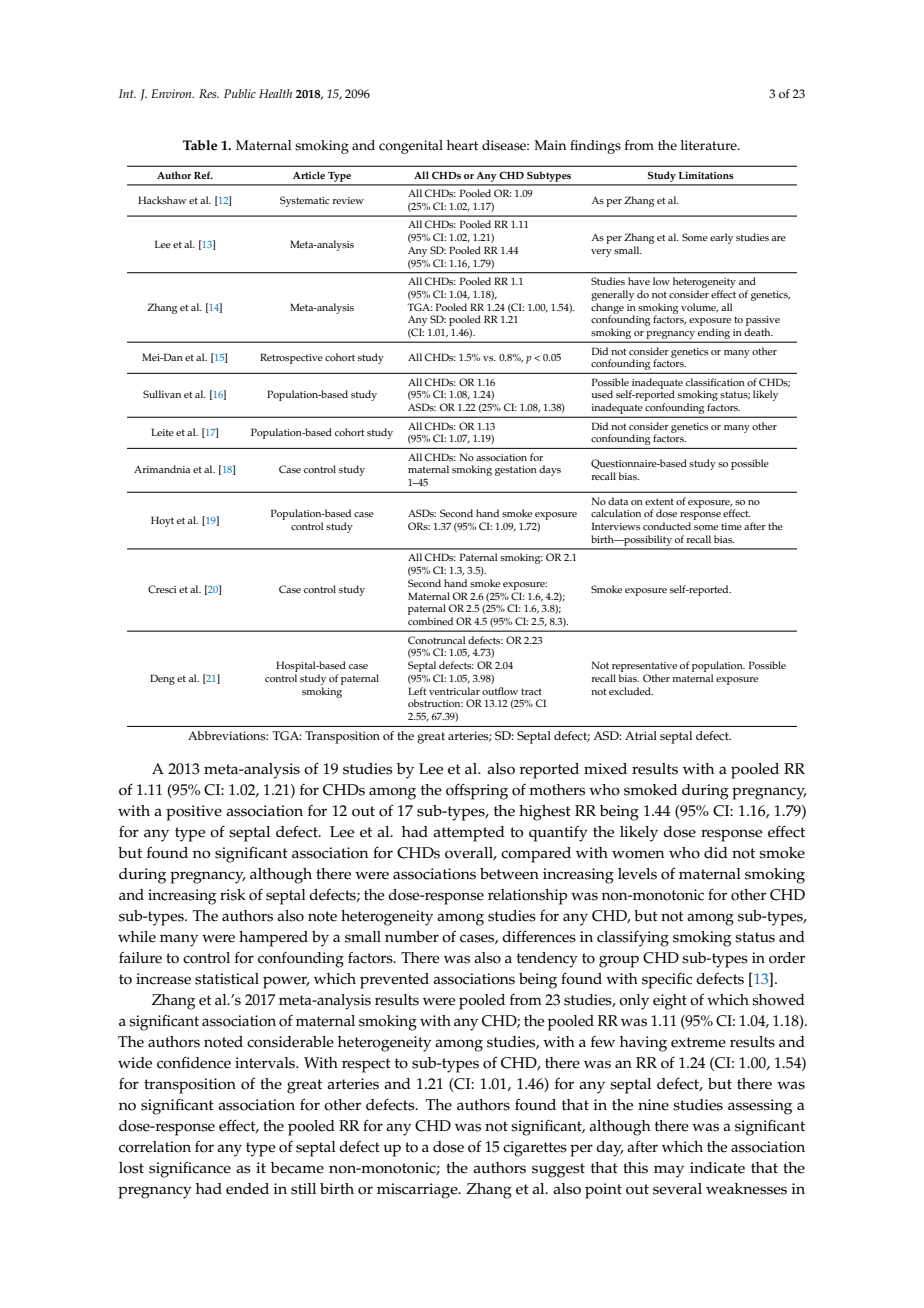 The image size is (924, 1308). What do you see at coordinates (436, 640) in the screenshot?
I see `Conotruncal` at bounding box center [436, 640].
